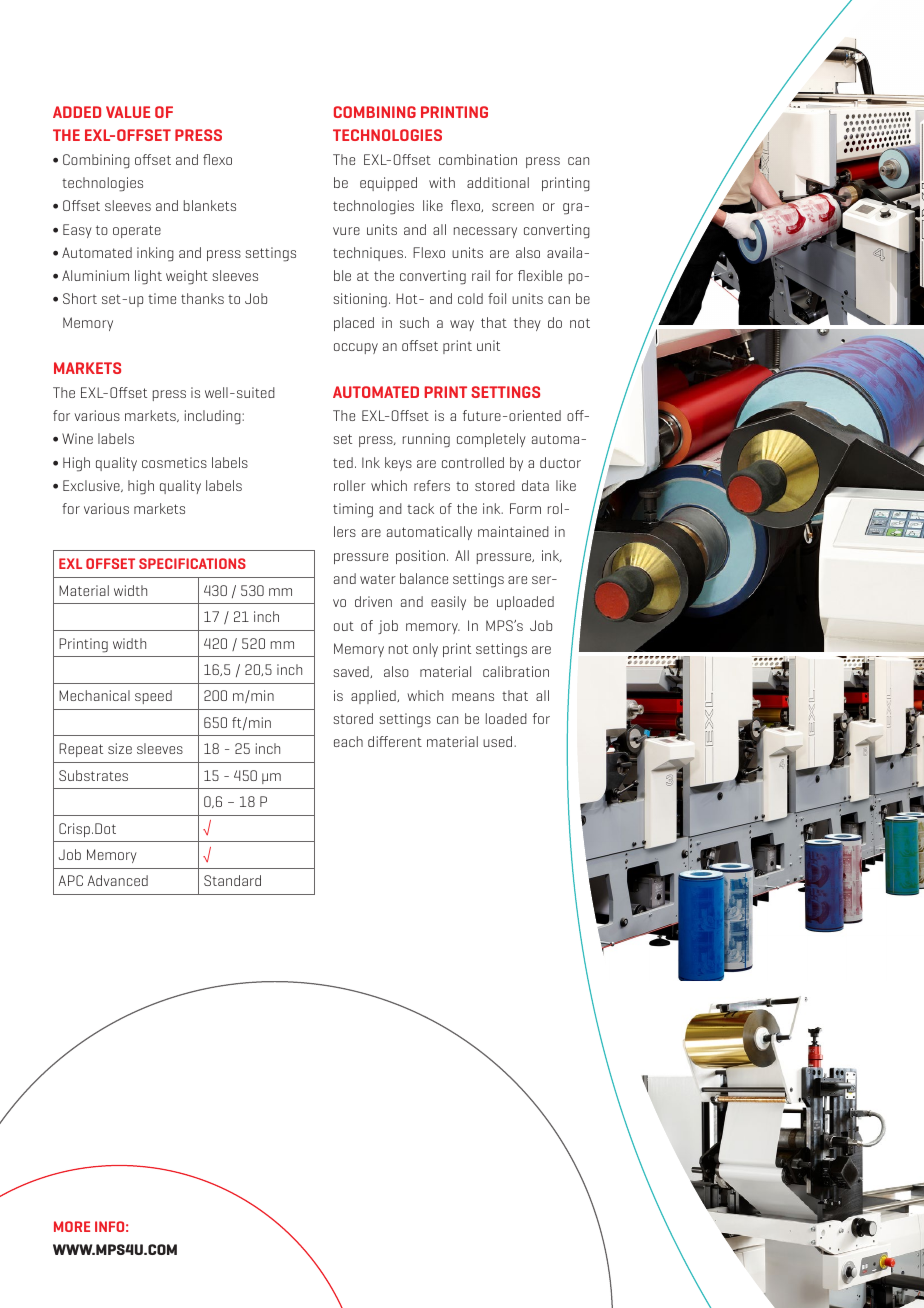  What do you see at coordinates (356, 348) in the screenshot?
I see `occupy` at bounding box center [356, 348].
